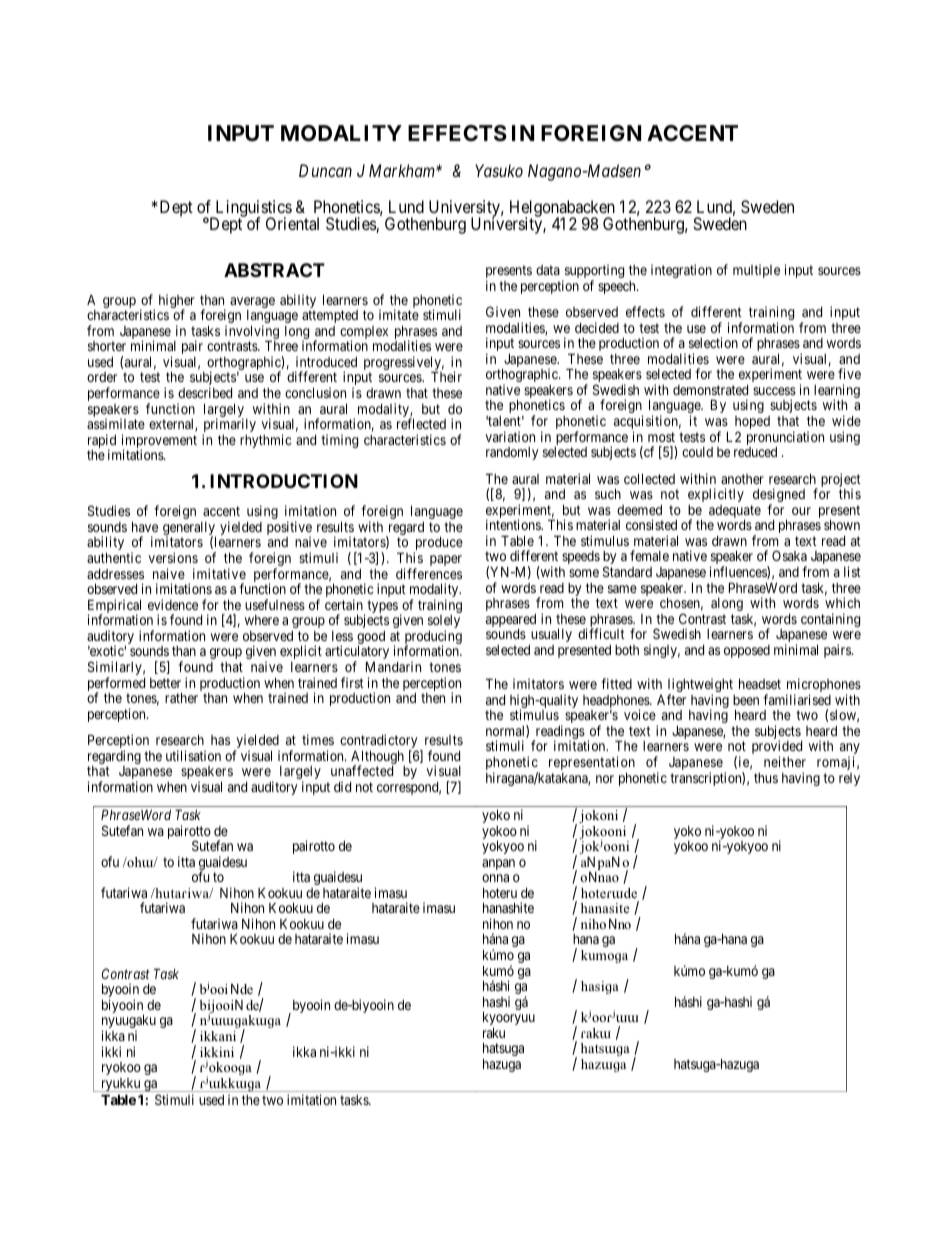 The width and height of the screenshot is (952, 1233). I want to click on evidence, so click(173, 604).
